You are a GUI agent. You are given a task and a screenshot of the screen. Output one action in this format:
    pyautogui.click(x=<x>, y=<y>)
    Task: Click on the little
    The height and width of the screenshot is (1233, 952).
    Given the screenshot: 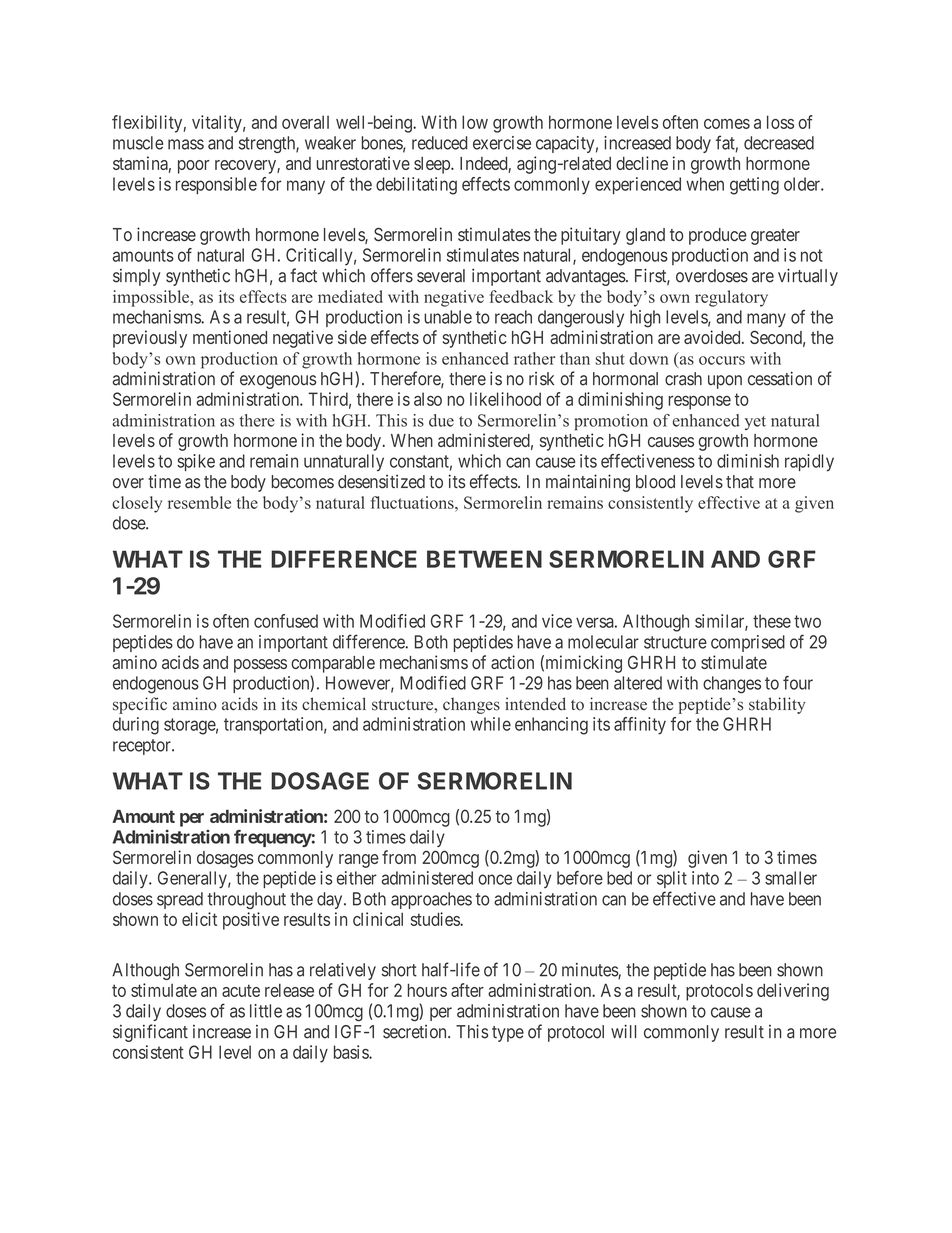 What is the action you would take?
    pyautogui.click(x=266, y=1011)
